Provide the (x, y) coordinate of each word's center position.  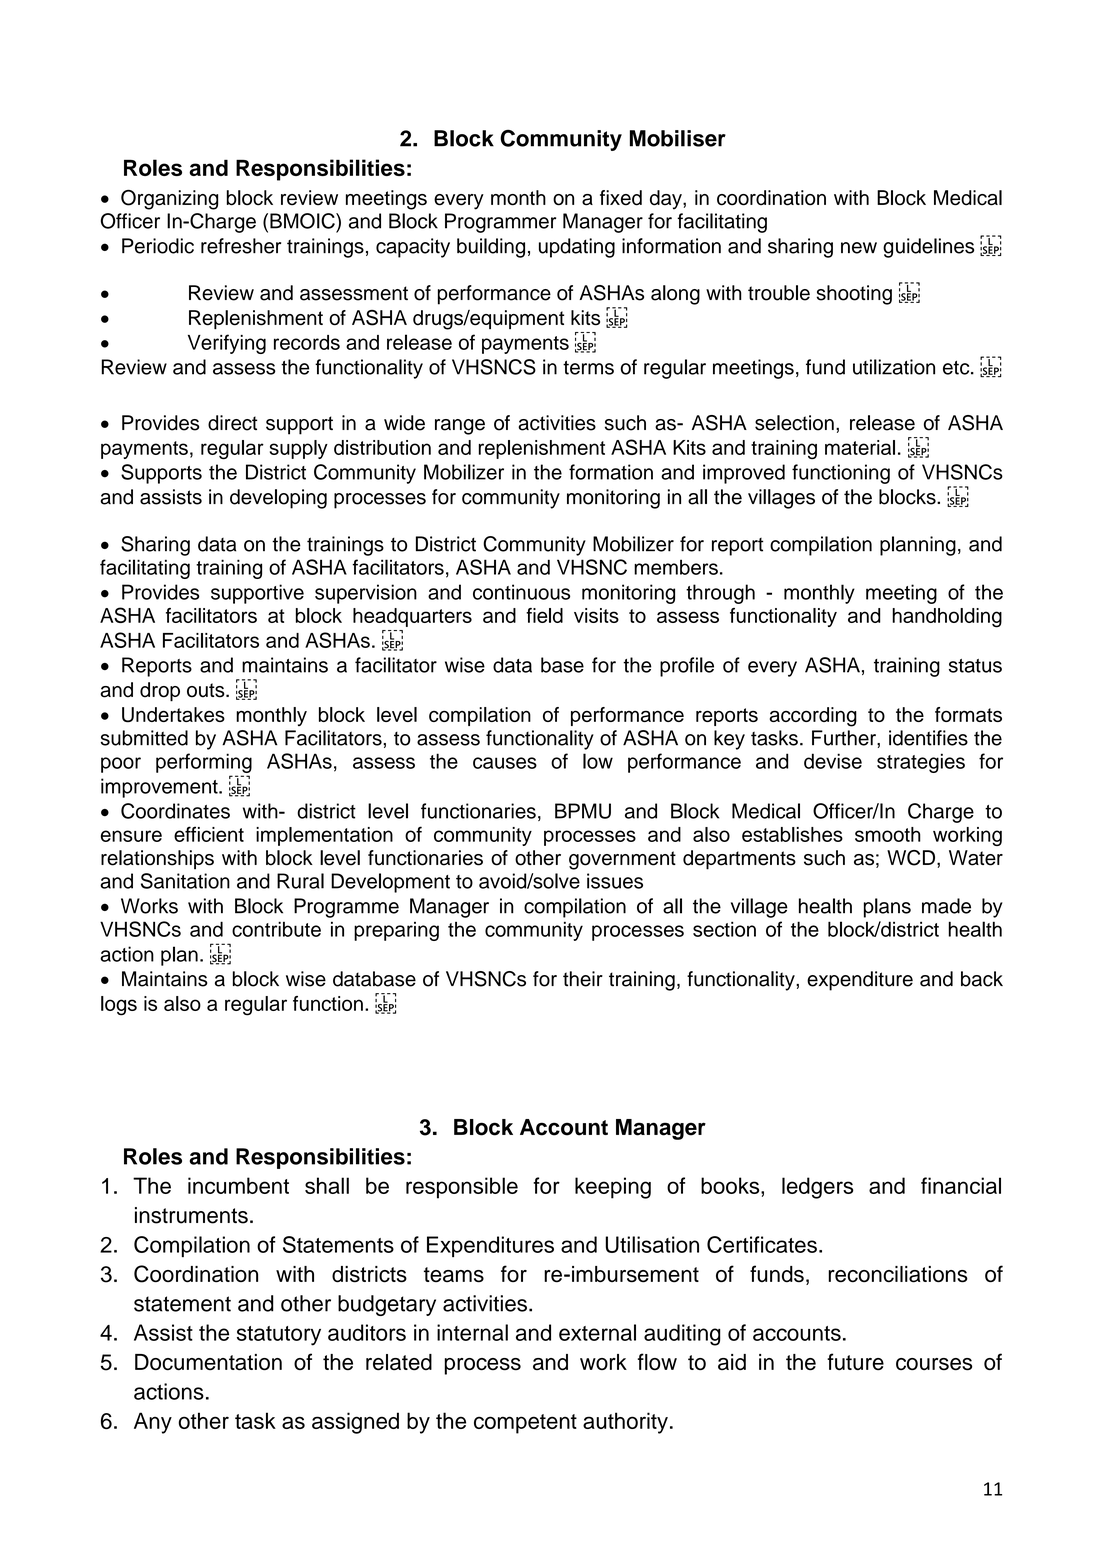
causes (505, 763)
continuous (521, 592)
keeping (613, 1188)
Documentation (208, 1362)
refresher (241, 246)
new (859, 248)
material (860, 447)
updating (577, 248)
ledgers (818, 1188)
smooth (888, 834)
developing (278, 499)
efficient (209, 834)
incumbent (238, 1185)
